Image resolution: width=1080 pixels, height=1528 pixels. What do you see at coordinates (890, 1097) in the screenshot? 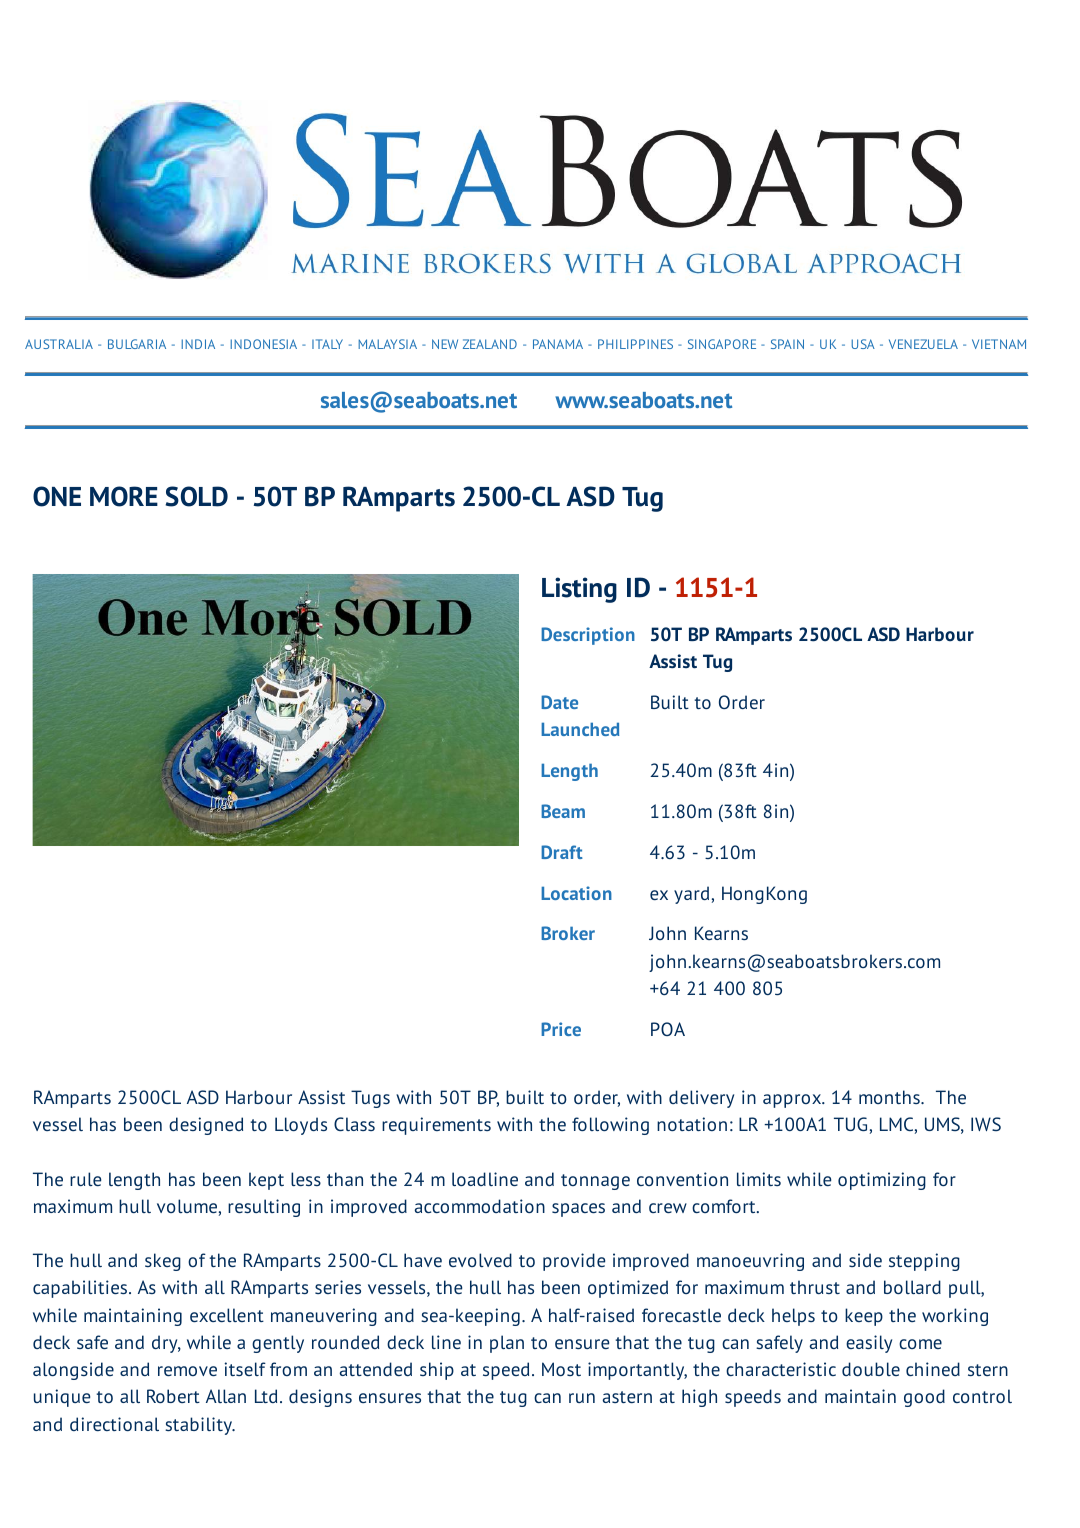
I see `months` at bounding box center [890, 1097].
